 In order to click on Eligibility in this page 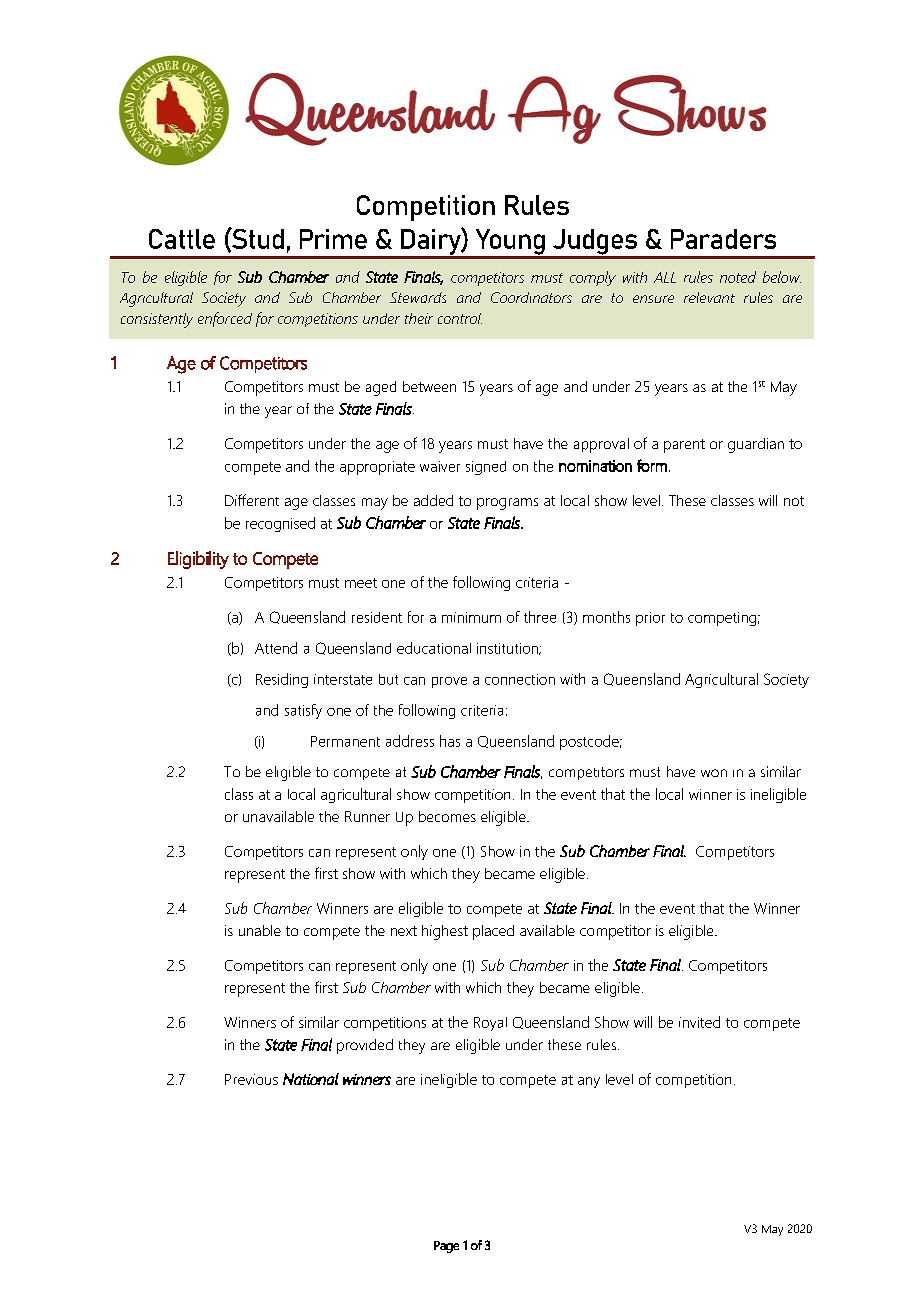, I will do `click(198, 560)`.
